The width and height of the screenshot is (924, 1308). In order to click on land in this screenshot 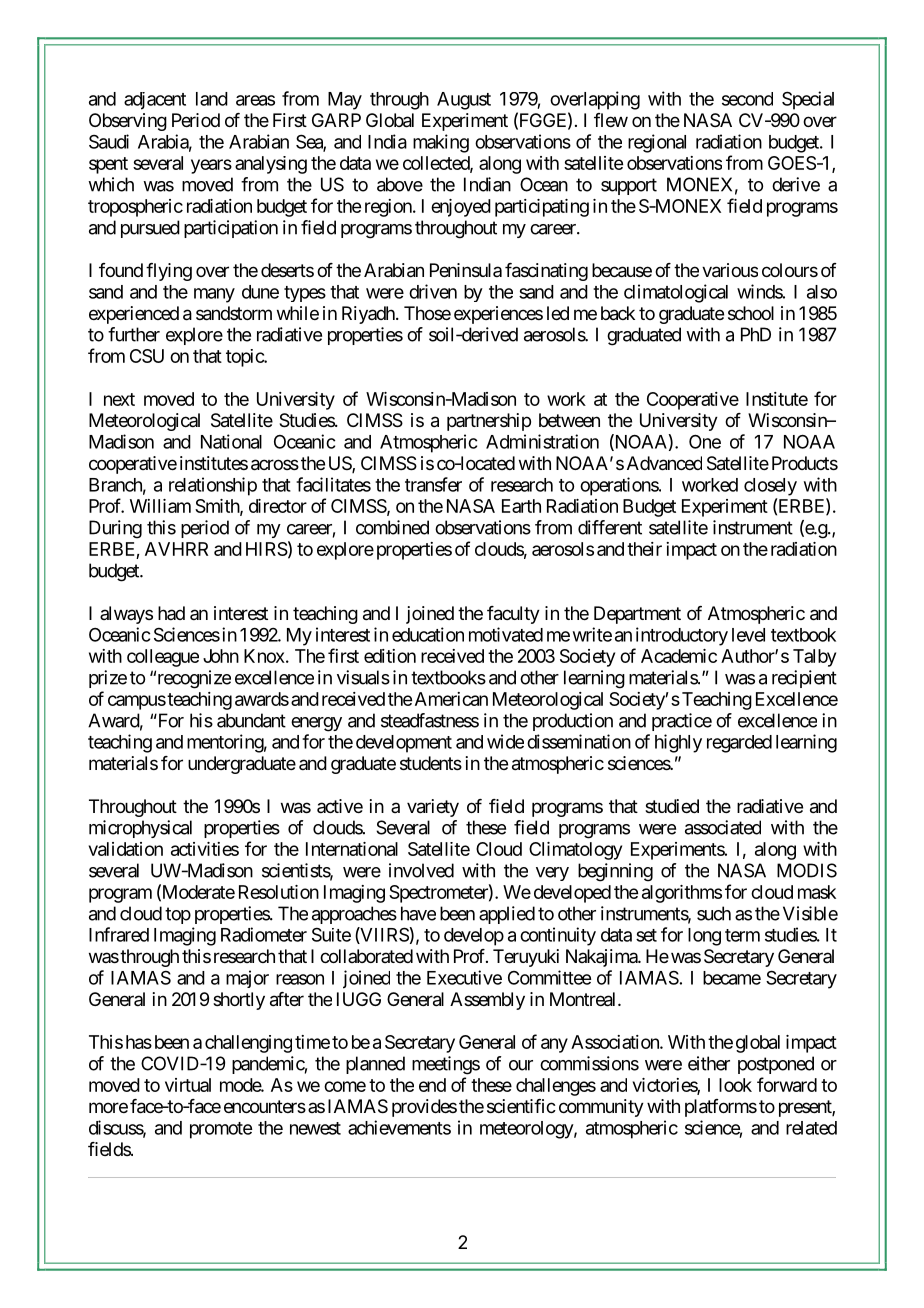, I will do `click(212, 99)`.
